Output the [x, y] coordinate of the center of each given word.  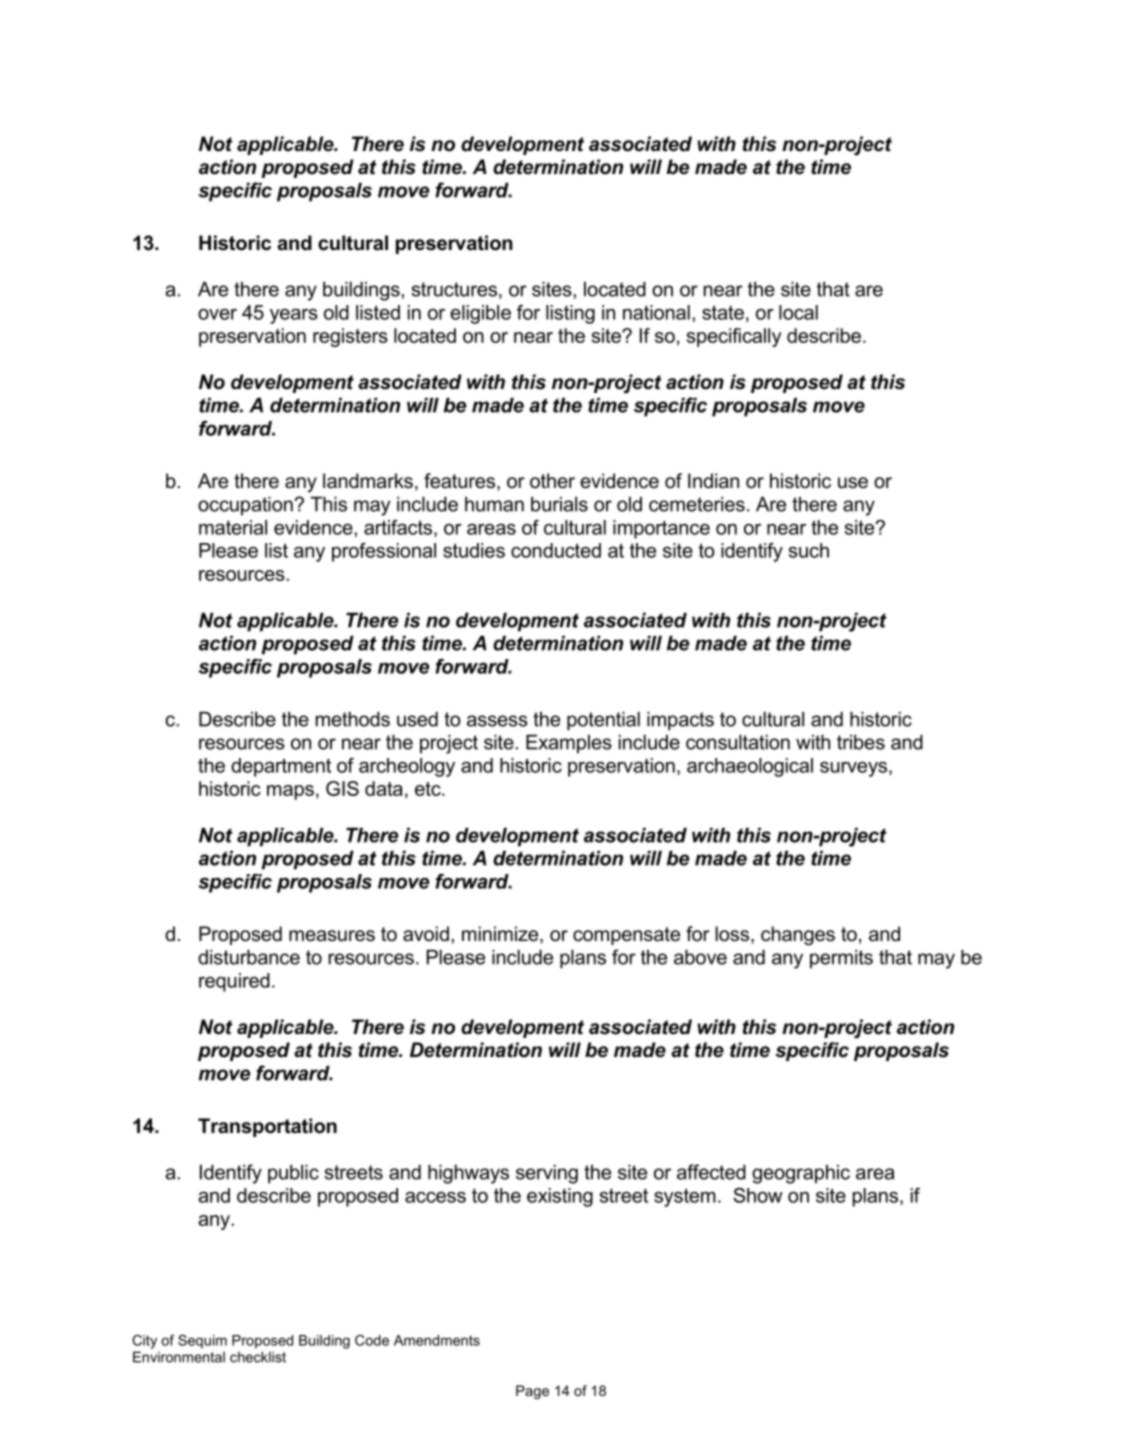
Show [758, 1195]
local [798, 312]
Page [532, 1392]
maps [290, 792]
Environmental [179, 1357]
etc [429, 789]
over [217, 314]
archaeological [750, 767]
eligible [480, 314]
